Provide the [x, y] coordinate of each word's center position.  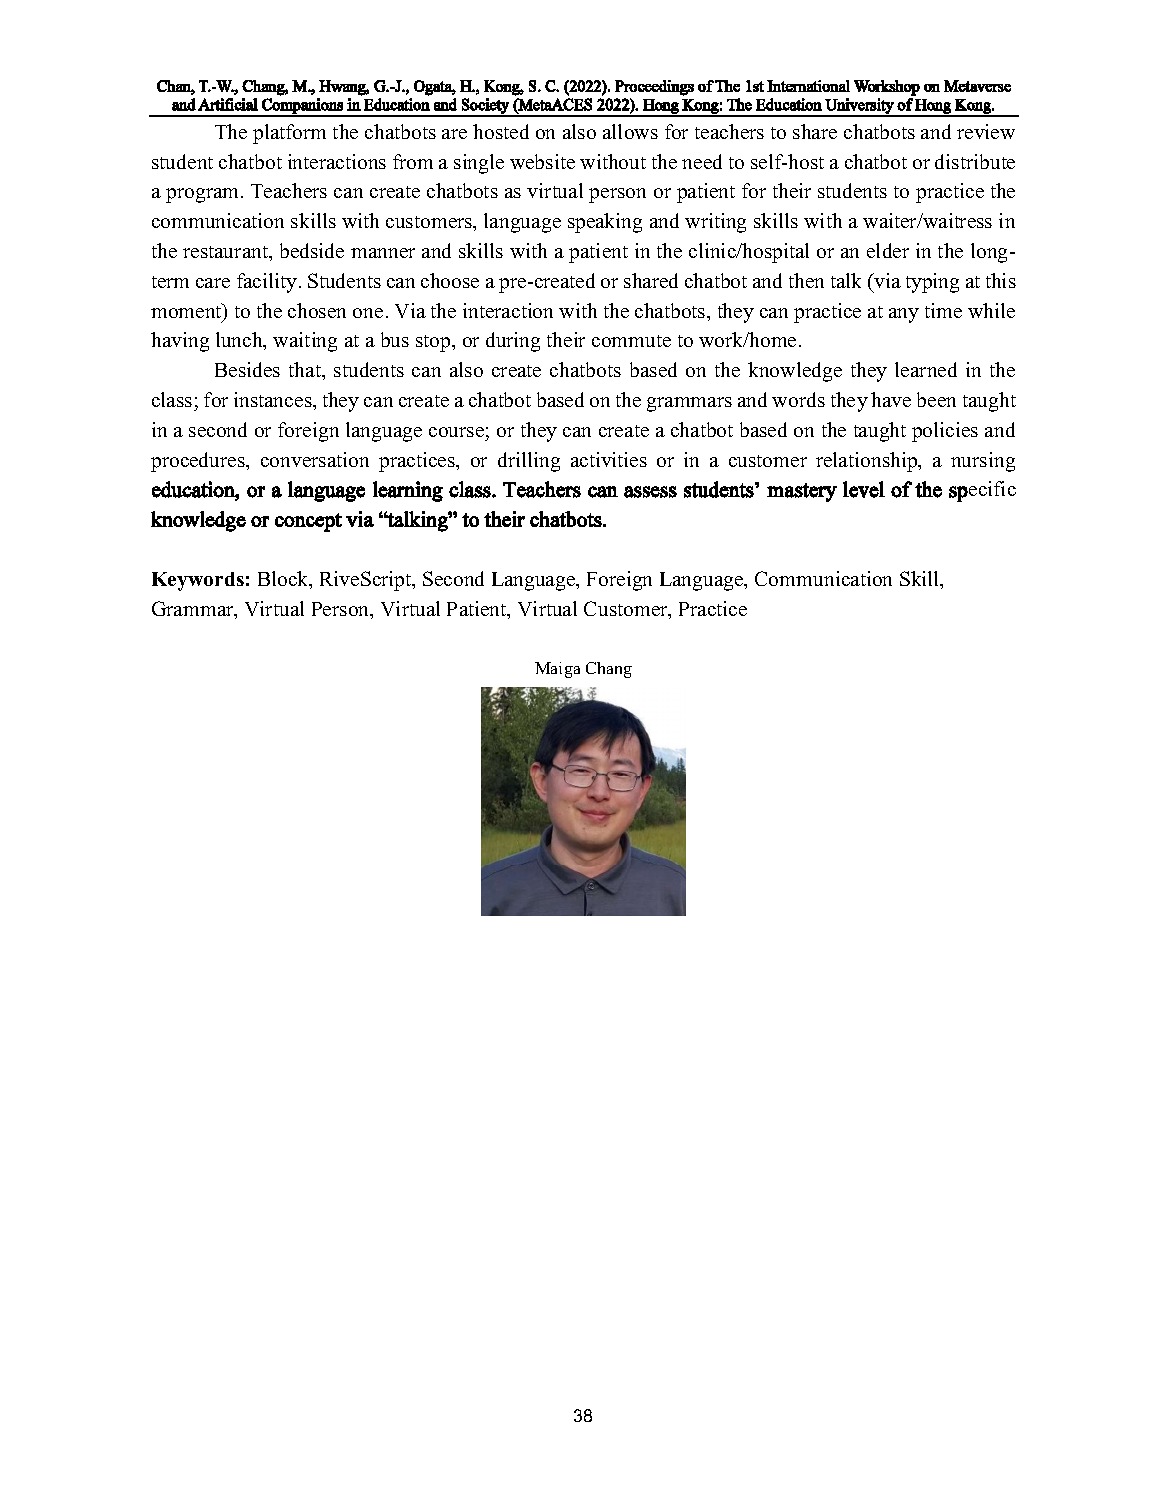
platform [289, 134]
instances [274, 399]
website [542, 161]
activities [609, 459]
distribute [975, 161]
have [891, 399]
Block [284, 580]
